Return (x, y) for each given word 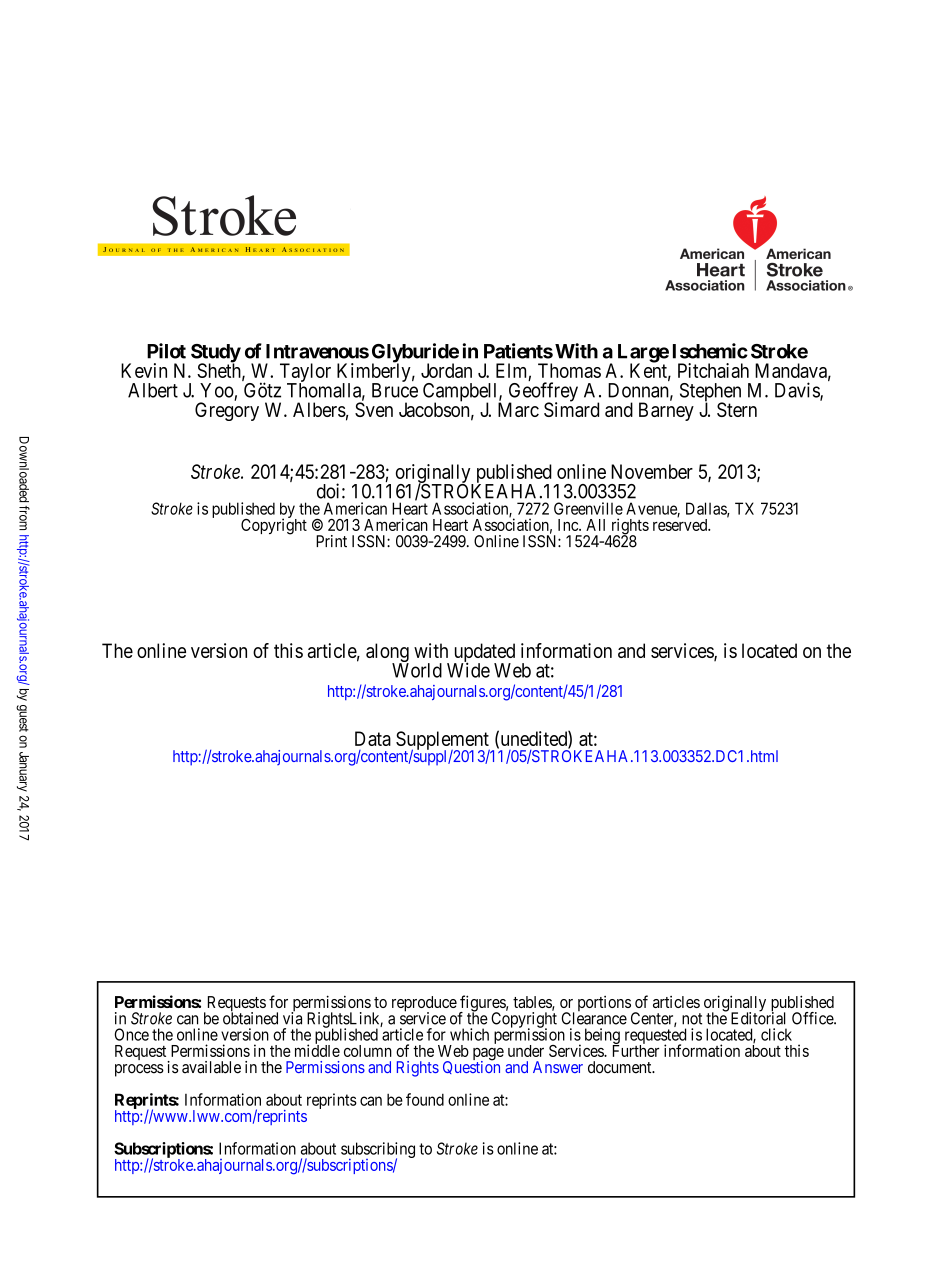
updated (484, 654)
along (387, 654)
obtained (250, 1018)
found (425, 1099)
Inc (569, 525)
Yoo (217, 390)
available (211, 1067)
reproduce (424, 1005)
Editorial (758, 1018)
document (621, 1067)
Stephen (710, 393)
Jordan (446, 370)
